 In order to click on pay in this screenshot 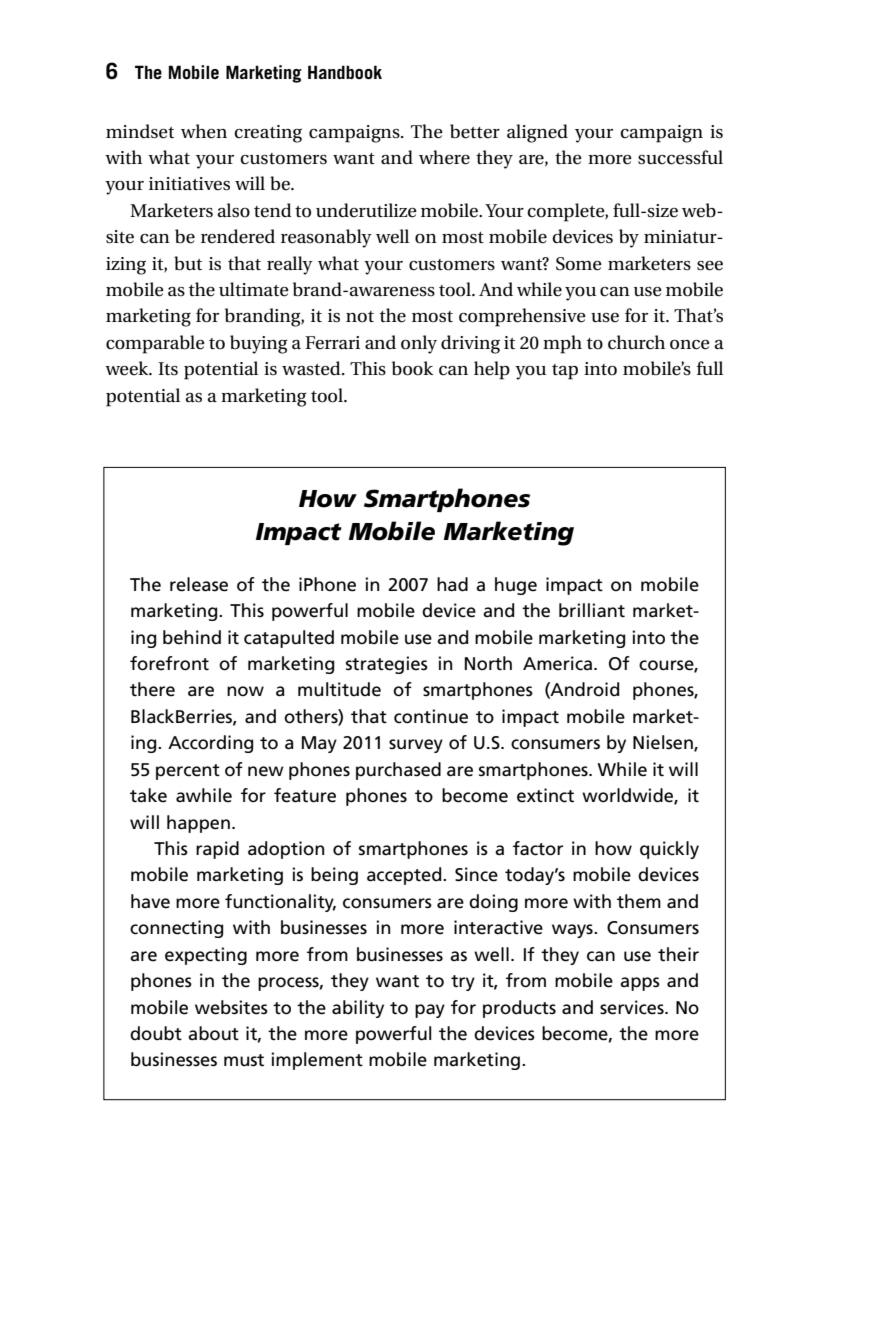, I will do `click(430, 1011)`.
